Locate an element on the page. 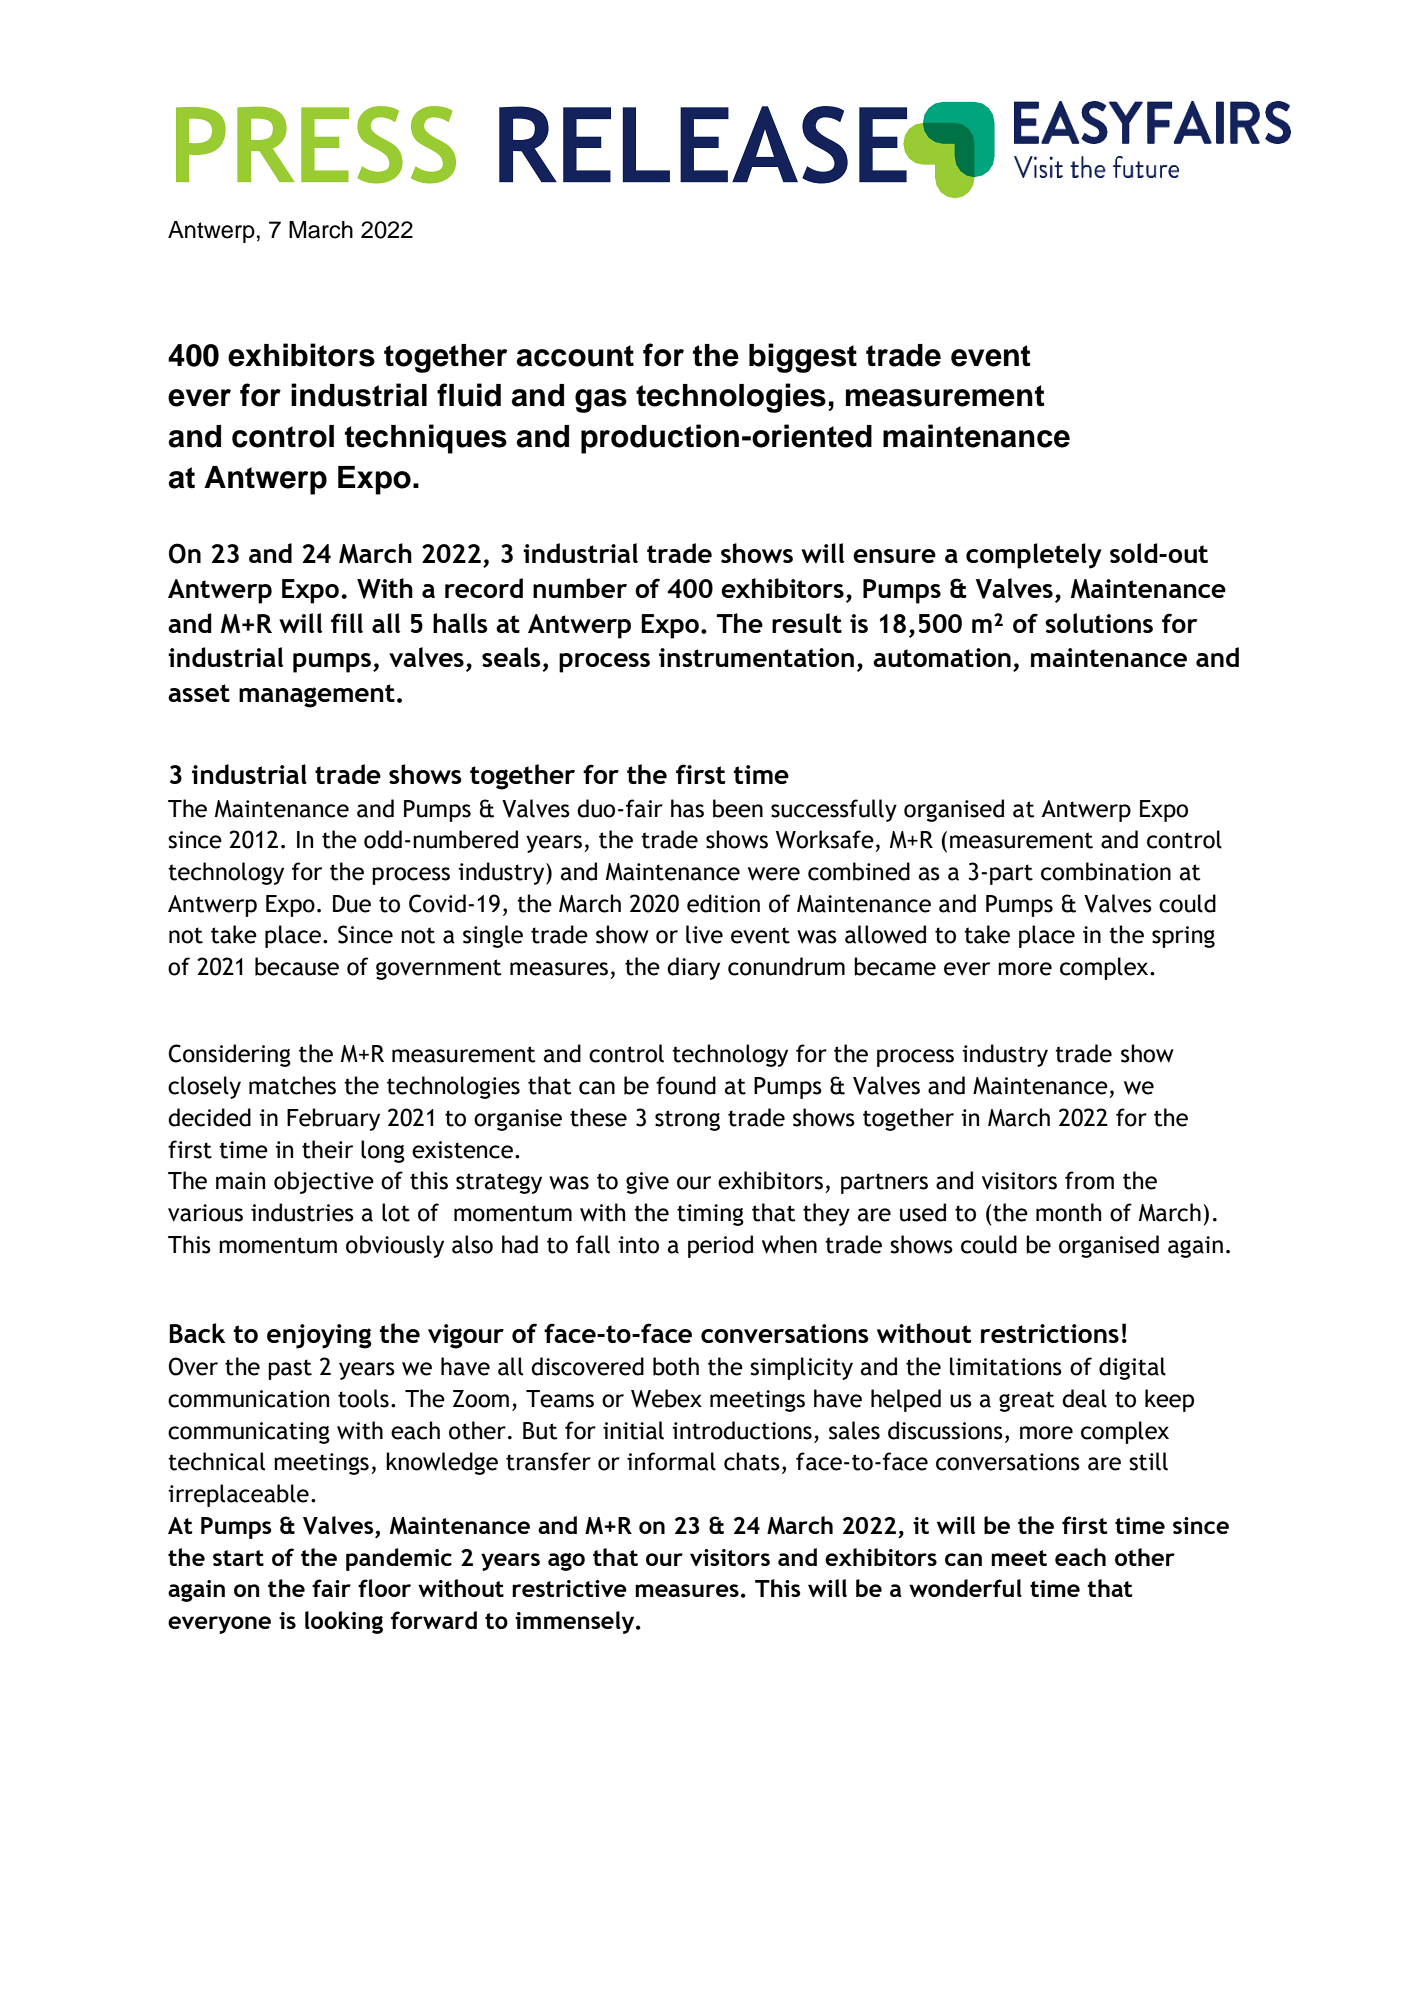  PRESS is located at coordinates (316, 145).
